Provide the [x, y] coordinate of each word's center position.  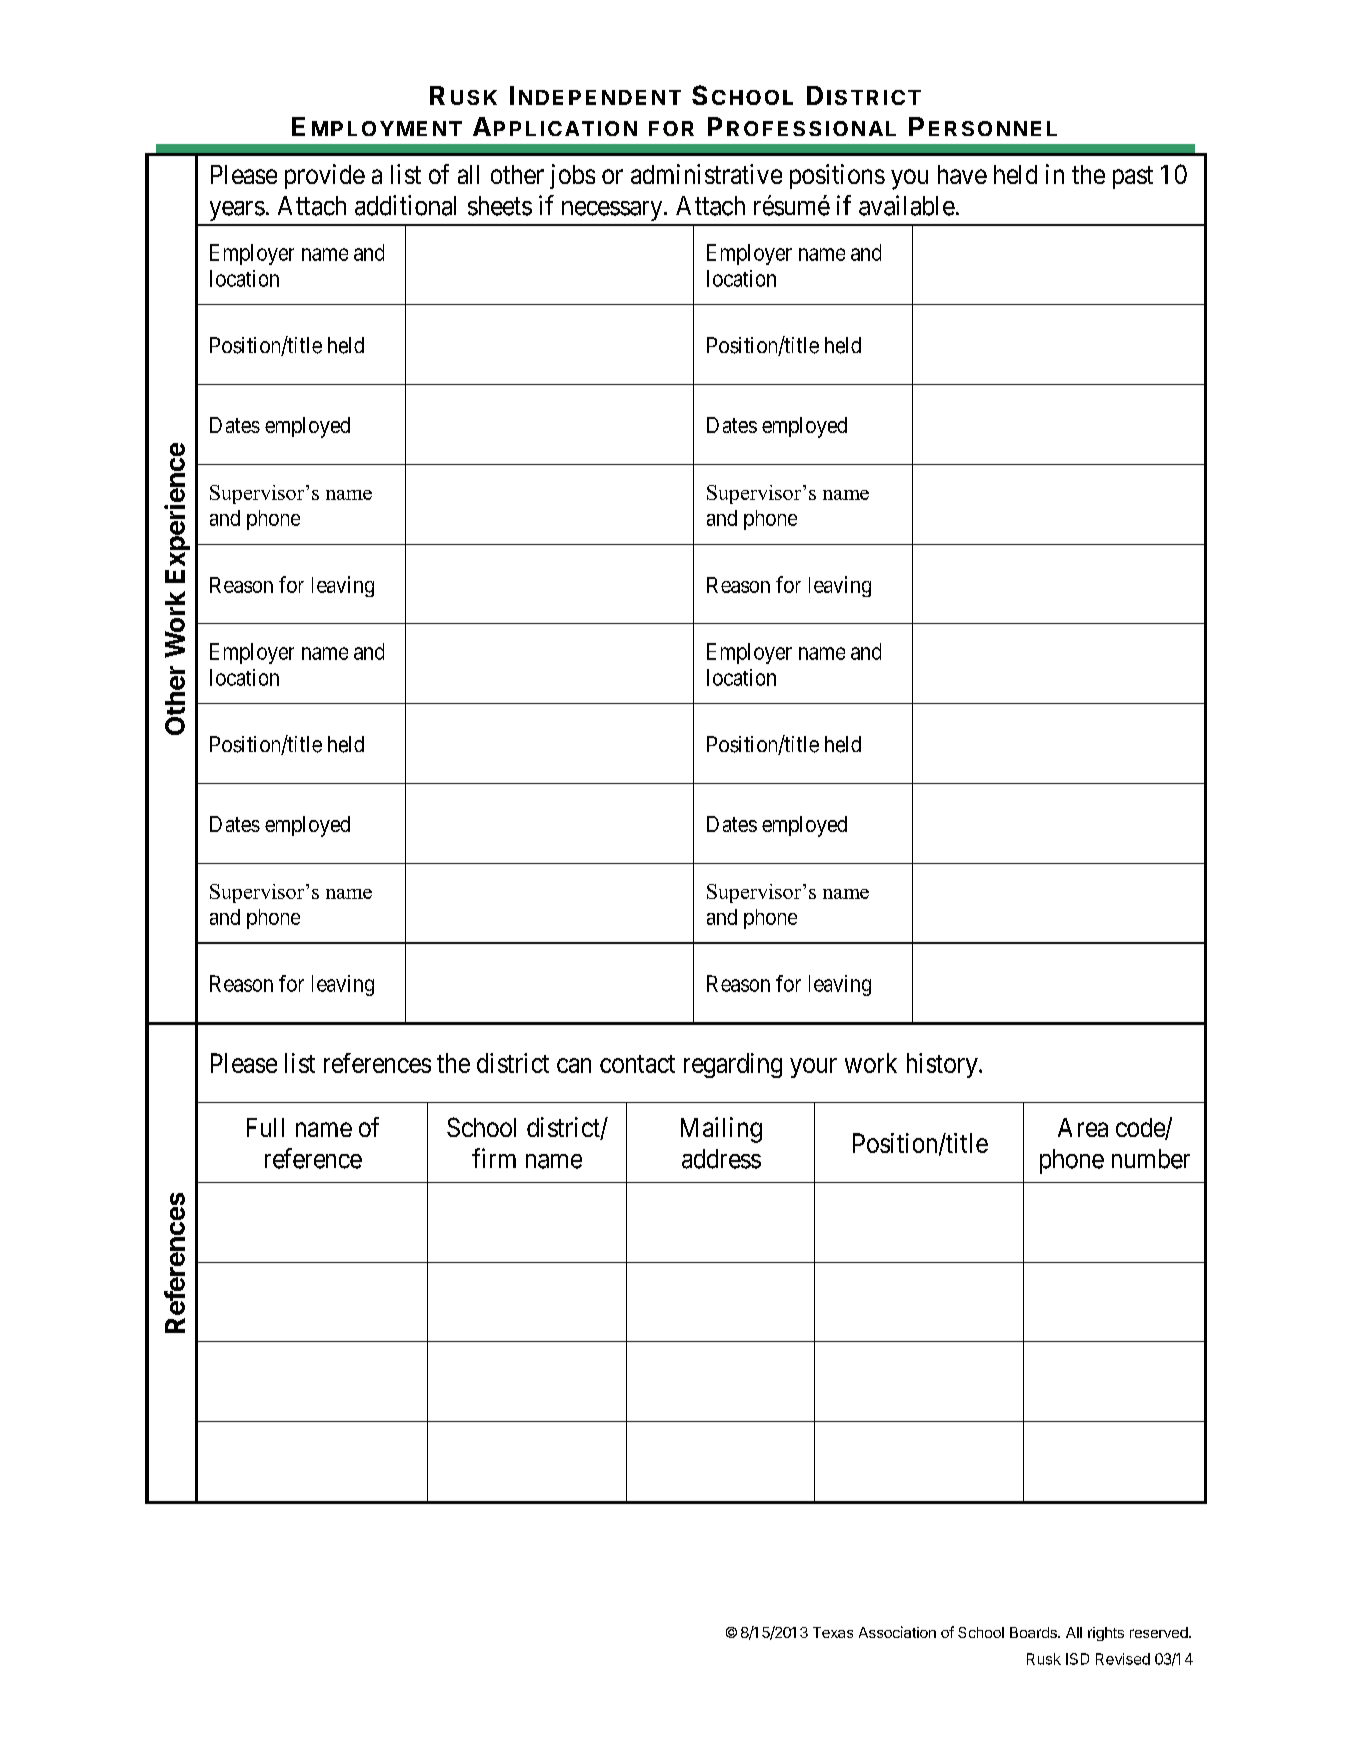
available [907, 205]
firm [494, 1158]
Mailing [721, 1130]
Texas [833, 1632]
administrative [706, 174]
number [1151, 1159]
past [1133, 177]
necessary [613, 211]
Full [265, 1127]
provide [325, 176]
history [943, 1065]
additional [405, 205]
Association [897, 1632]
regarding [733, 1065]
